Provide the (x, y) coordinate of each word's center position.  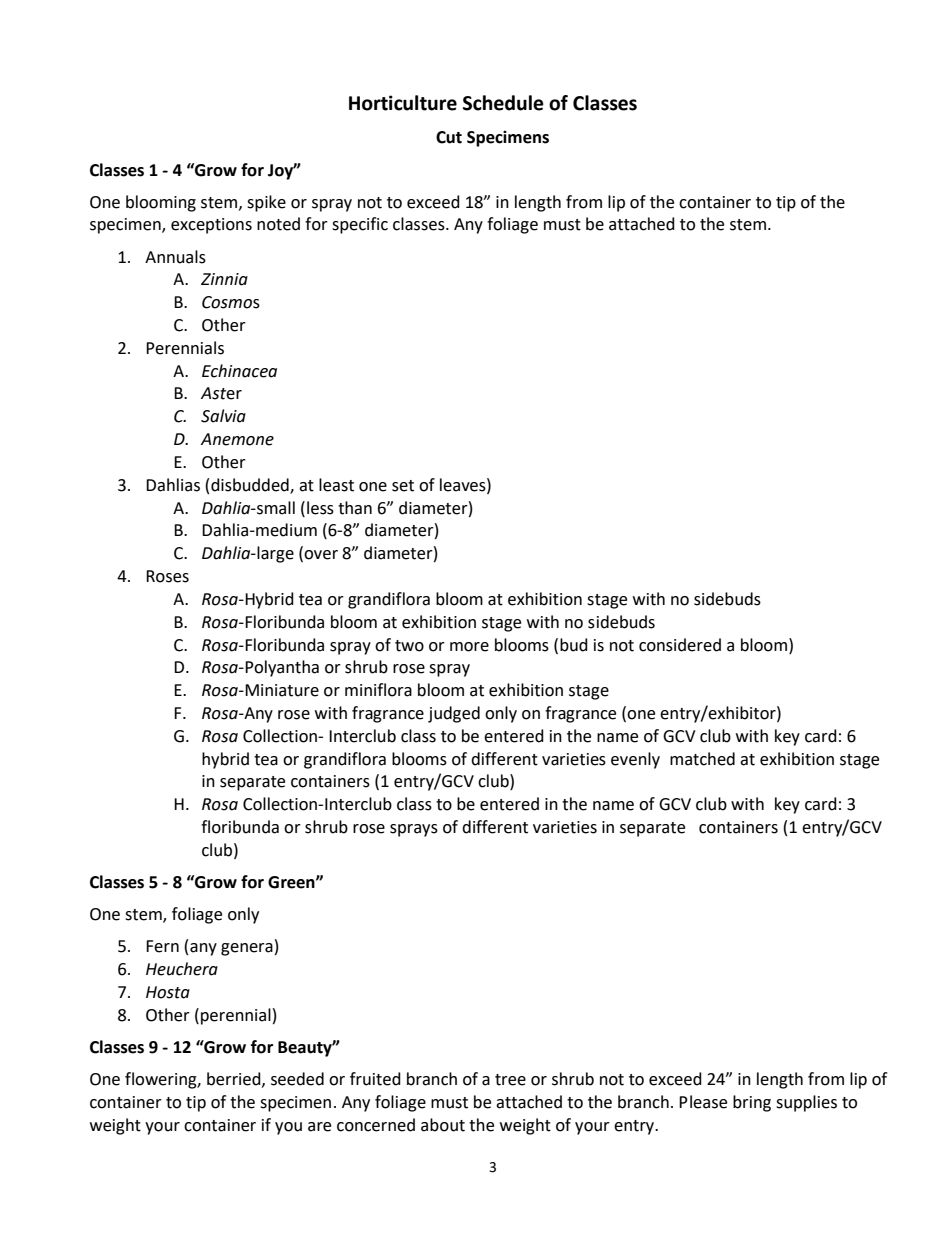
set (403, 486)
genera (247, 949)
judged (454, 714)
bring (752, 1103)
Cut (449, 137)
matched (702, 759)
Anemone (237, 439)
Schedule (503, 103)
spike (266, 203)
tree (510, 1080)
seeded (297, 1079)
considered (680, 645)
